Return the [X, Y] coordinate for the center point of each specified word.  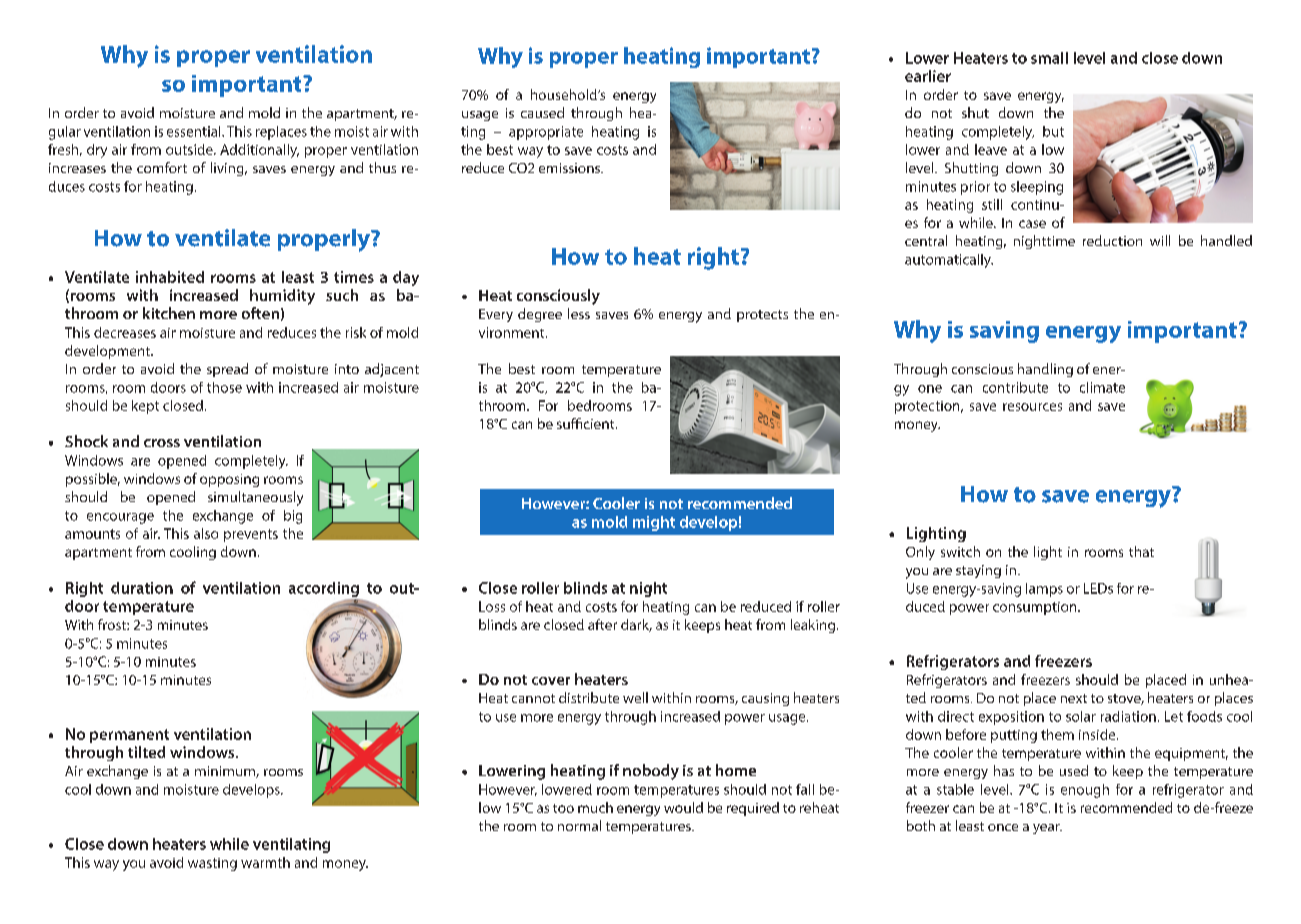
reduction [1112, 240]
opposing [229, 480]
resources [1032, 407]
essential [195, 131]
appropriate [546, 133]
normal [579, 825]
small [1049, 58]
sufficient [587, 423]
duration [142, 588]
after [602, 624]
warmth [265, 862]
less [579, 313]
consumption [1036, 608]
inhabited [170, 277]
